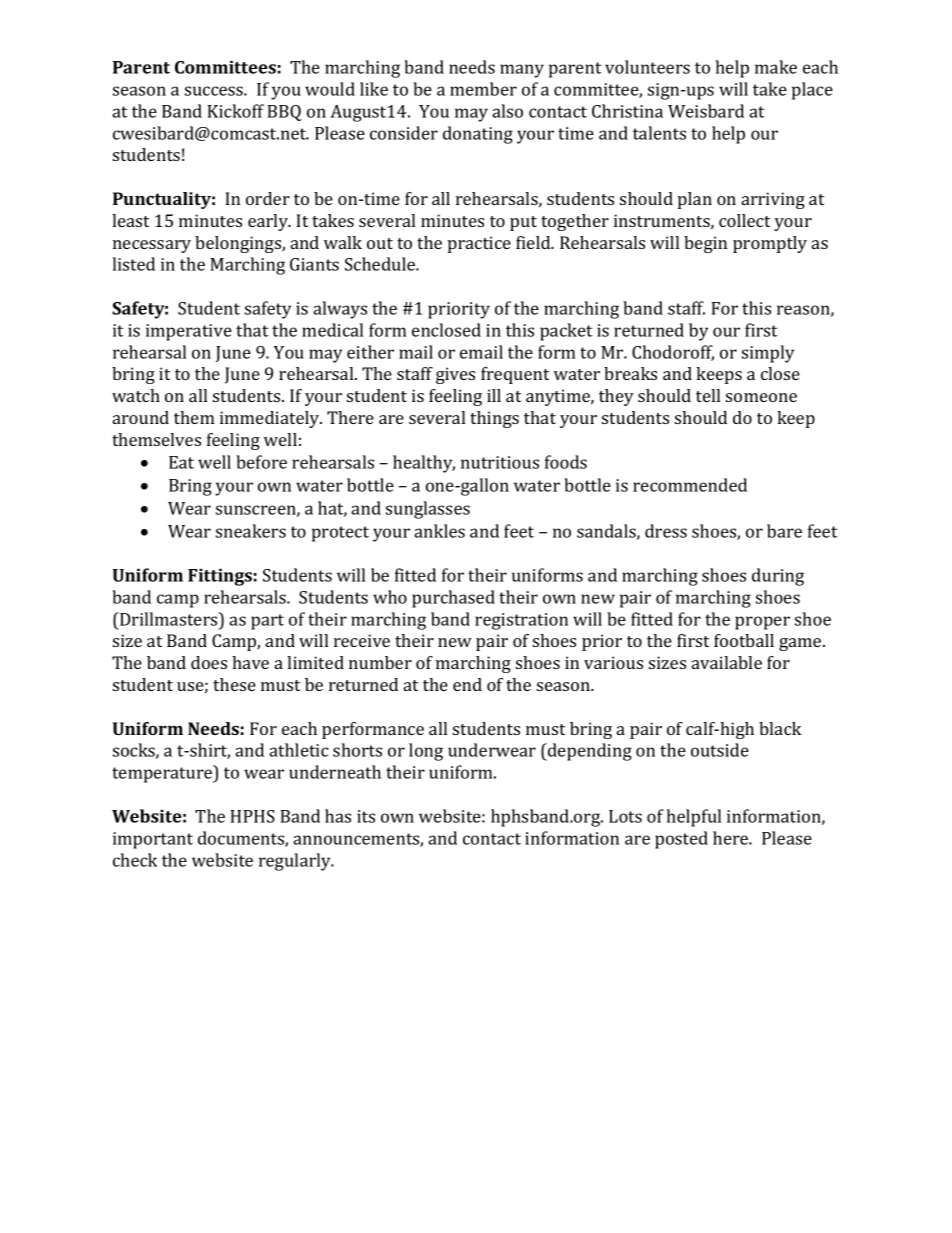 The height and width of the page is (1233, 952). Describe the element at coordinates (453, 599) in the page. I see `purchased` at that location.
